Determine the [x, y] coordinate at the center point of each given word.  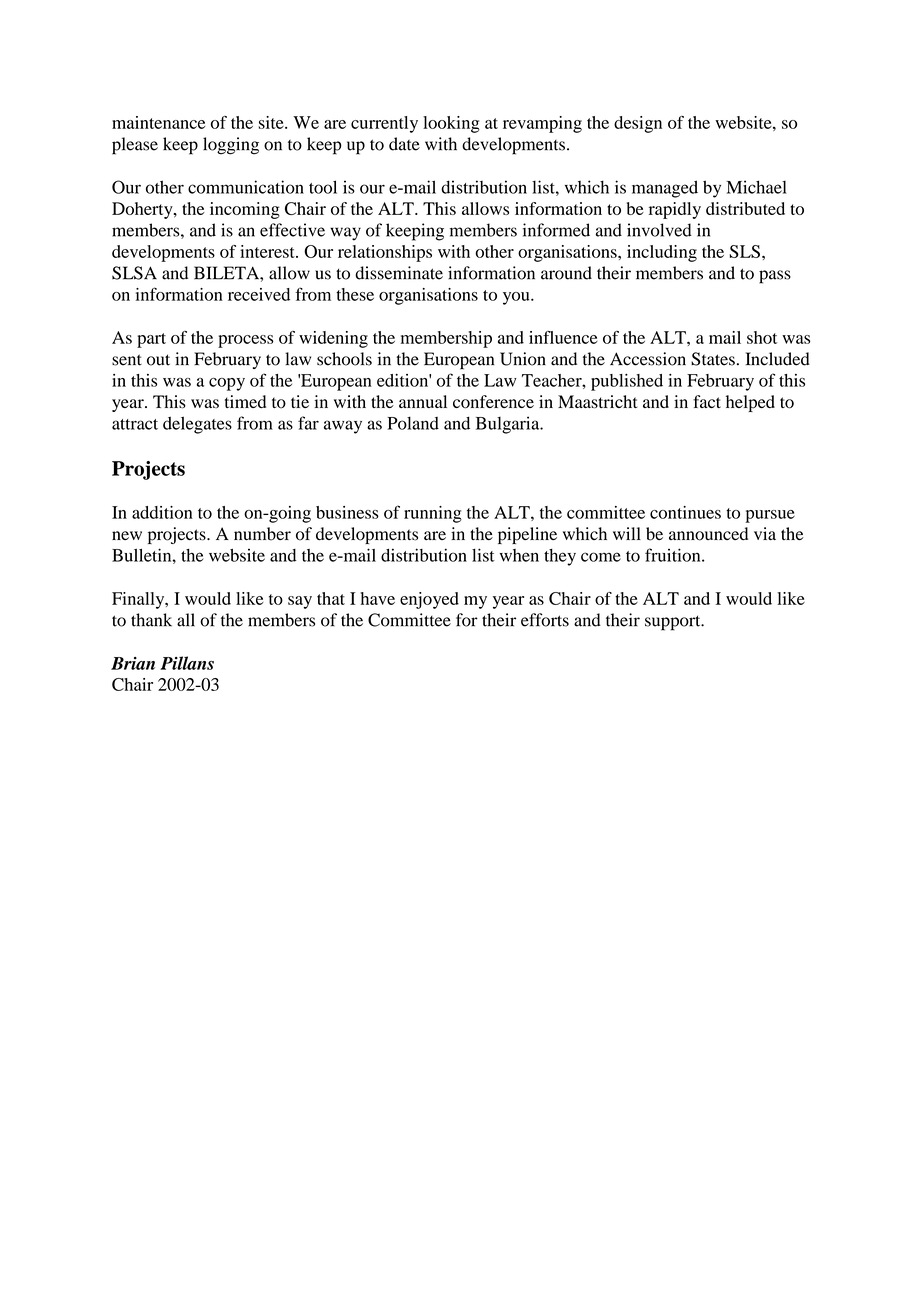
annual [423, 401]
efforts [545, 620]
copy [227, 384]
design [638, 124]
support [674, 623]
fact [707, 401]
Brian [133, 663]
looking [451, 124]
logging [231, 146]
